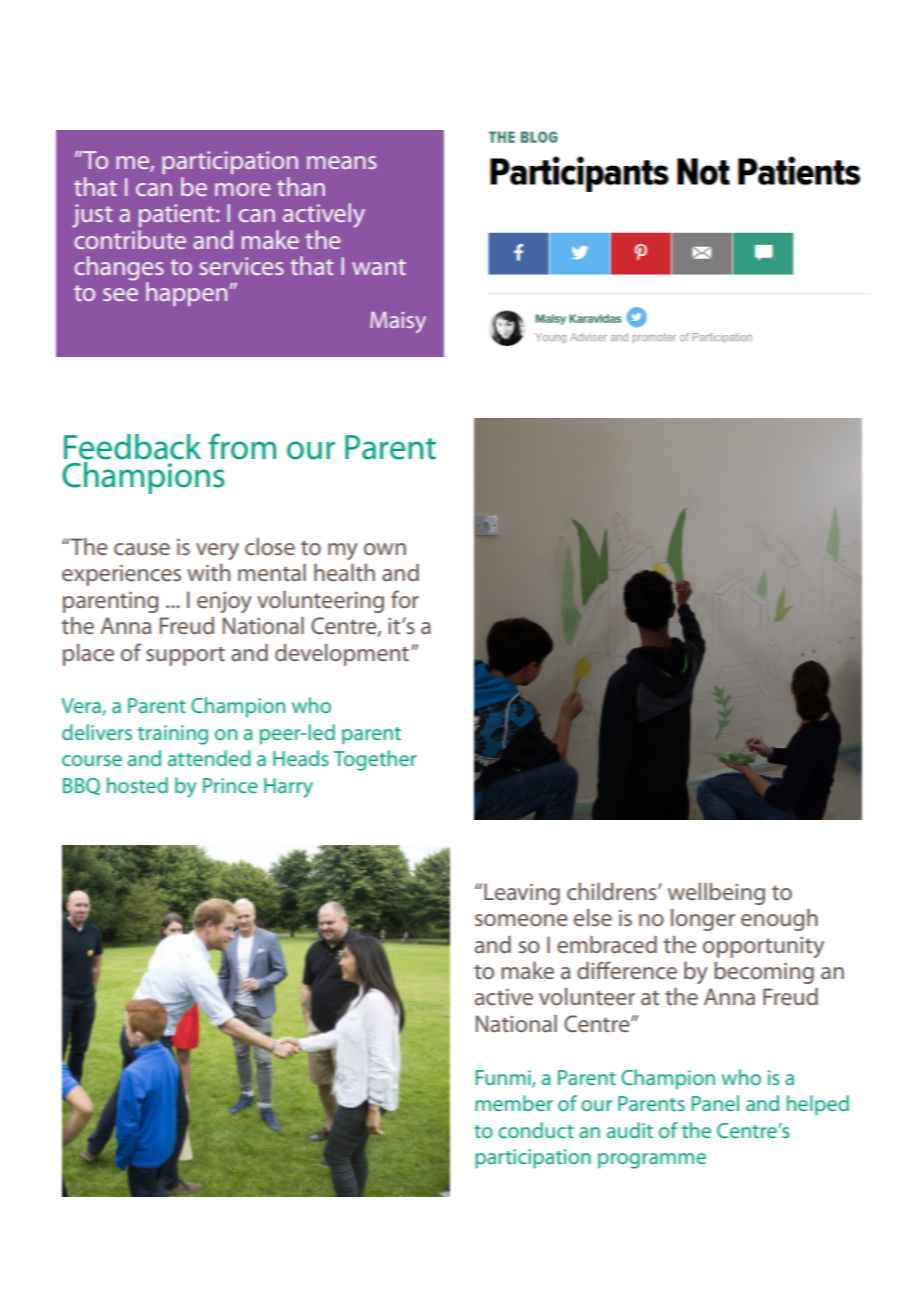 This page has height=1311, width=924. What do you see at coordinates (405, 599) in the page?
I see `for` at bounding box center [405, 599].
